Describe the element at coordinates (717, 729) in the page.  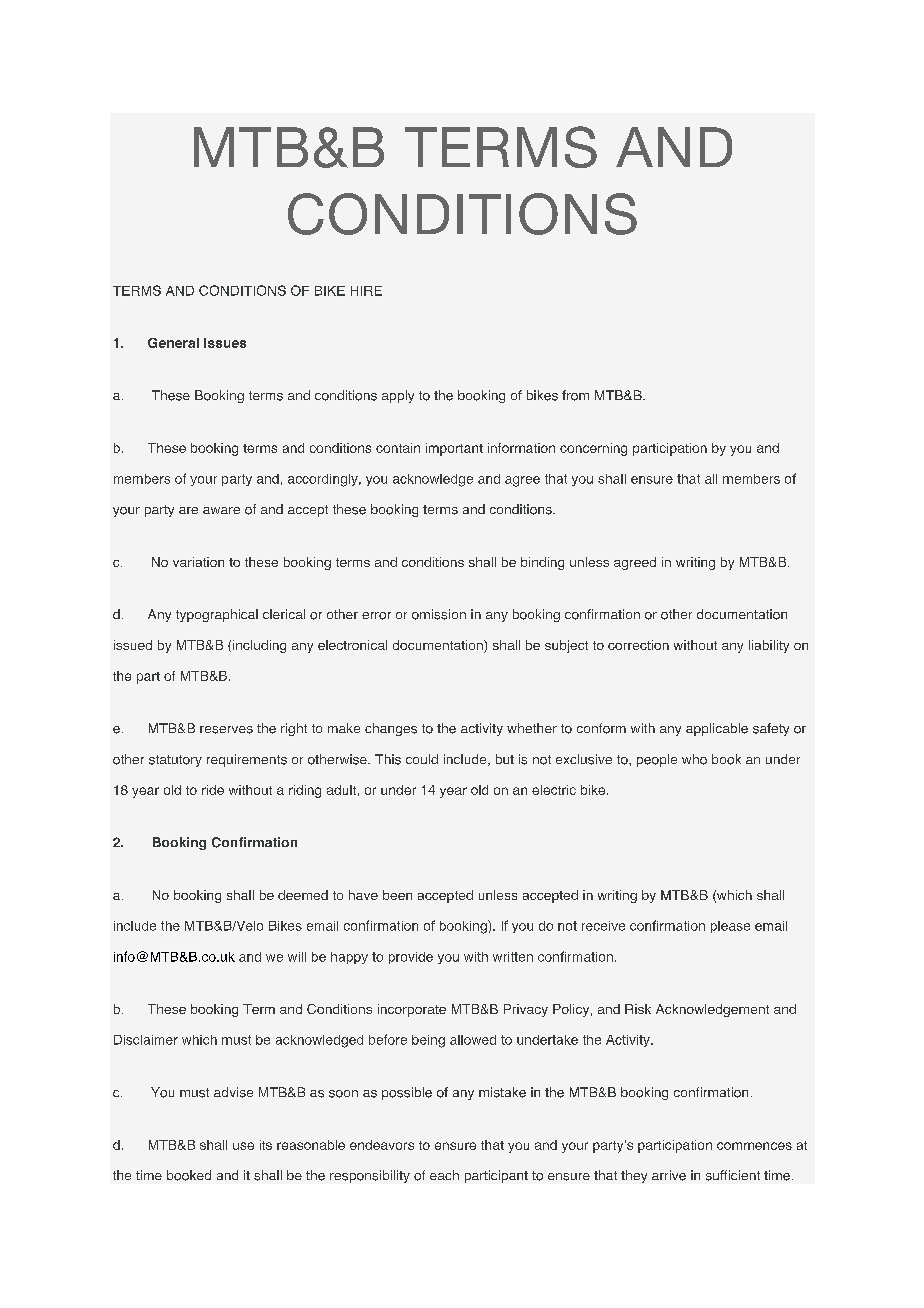
I see `applicable` at that location.
